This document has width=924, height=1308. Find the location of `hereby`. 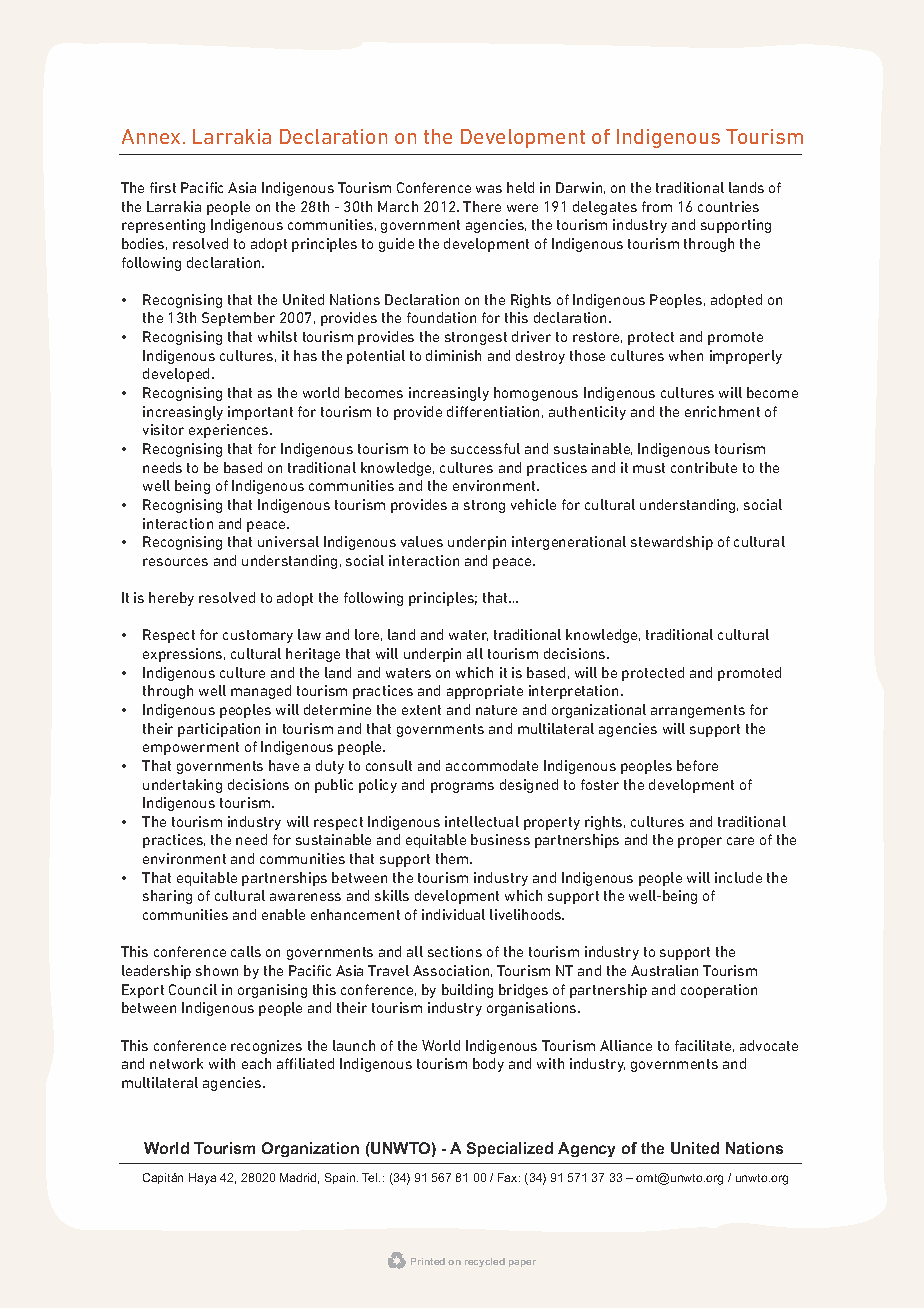

hereby is located at coordinates (171, 599).
